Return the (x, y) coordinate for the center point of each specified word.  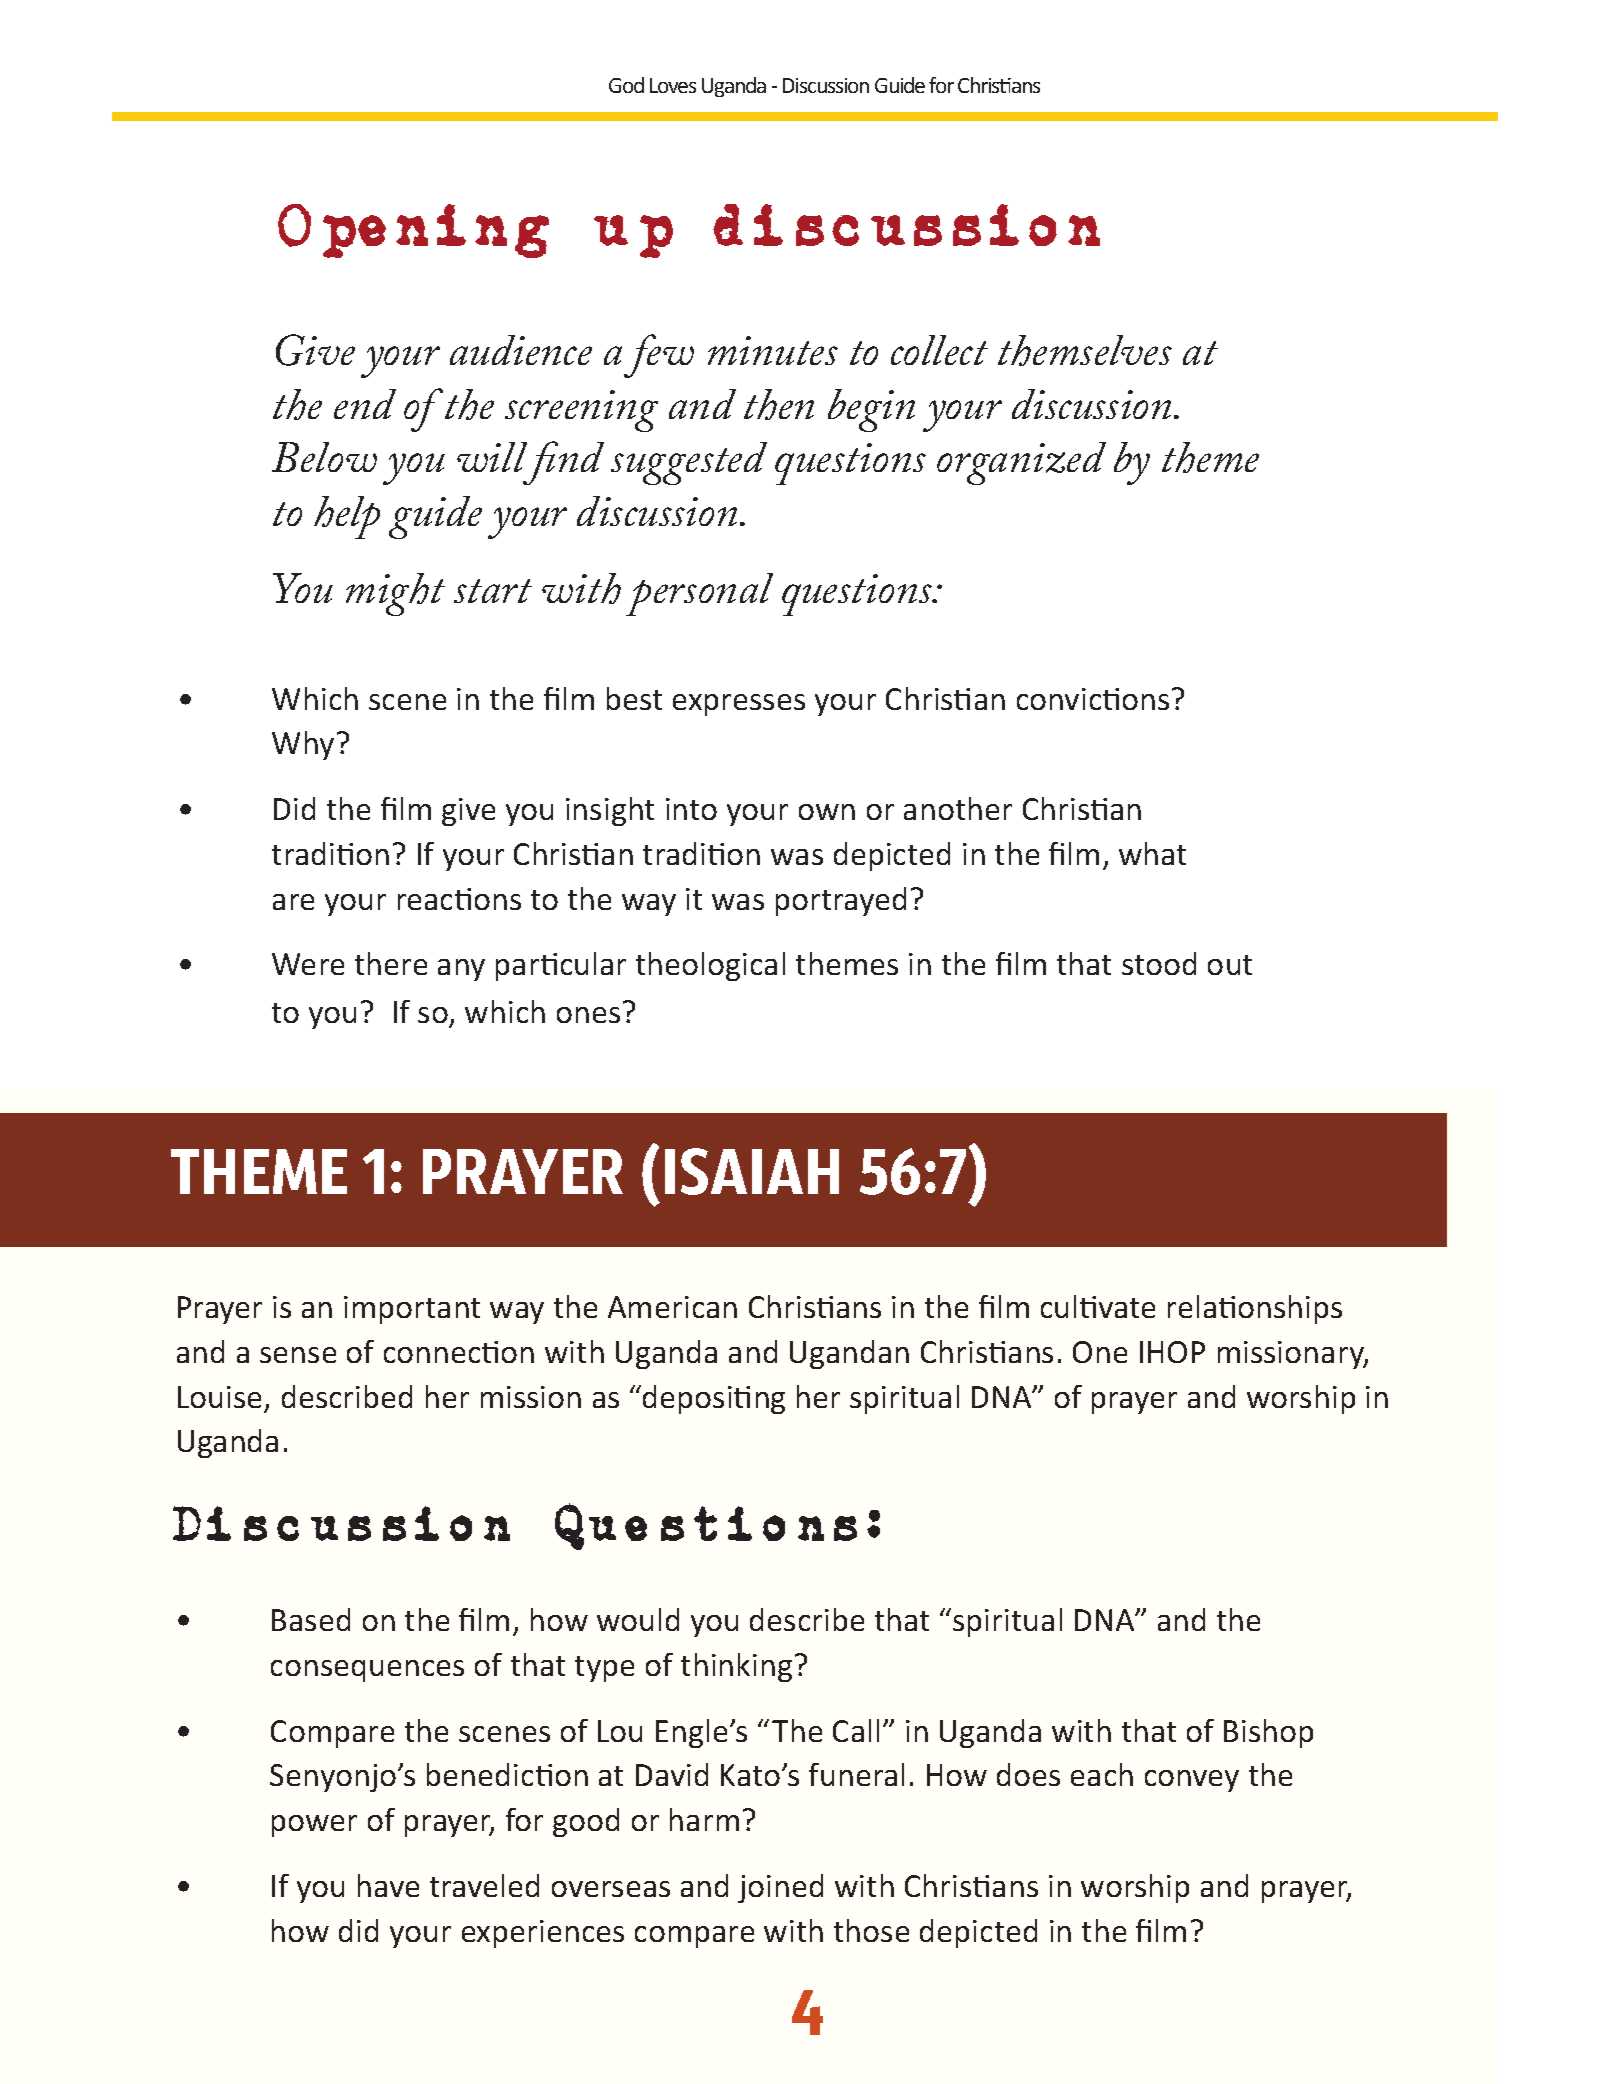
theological (710, 966)
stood (1159, 963)
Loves (673, 85)
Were (308, 964)
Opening (413, 231)
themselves (1085, 350)
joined (780, 1888)
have (388, 1885)
